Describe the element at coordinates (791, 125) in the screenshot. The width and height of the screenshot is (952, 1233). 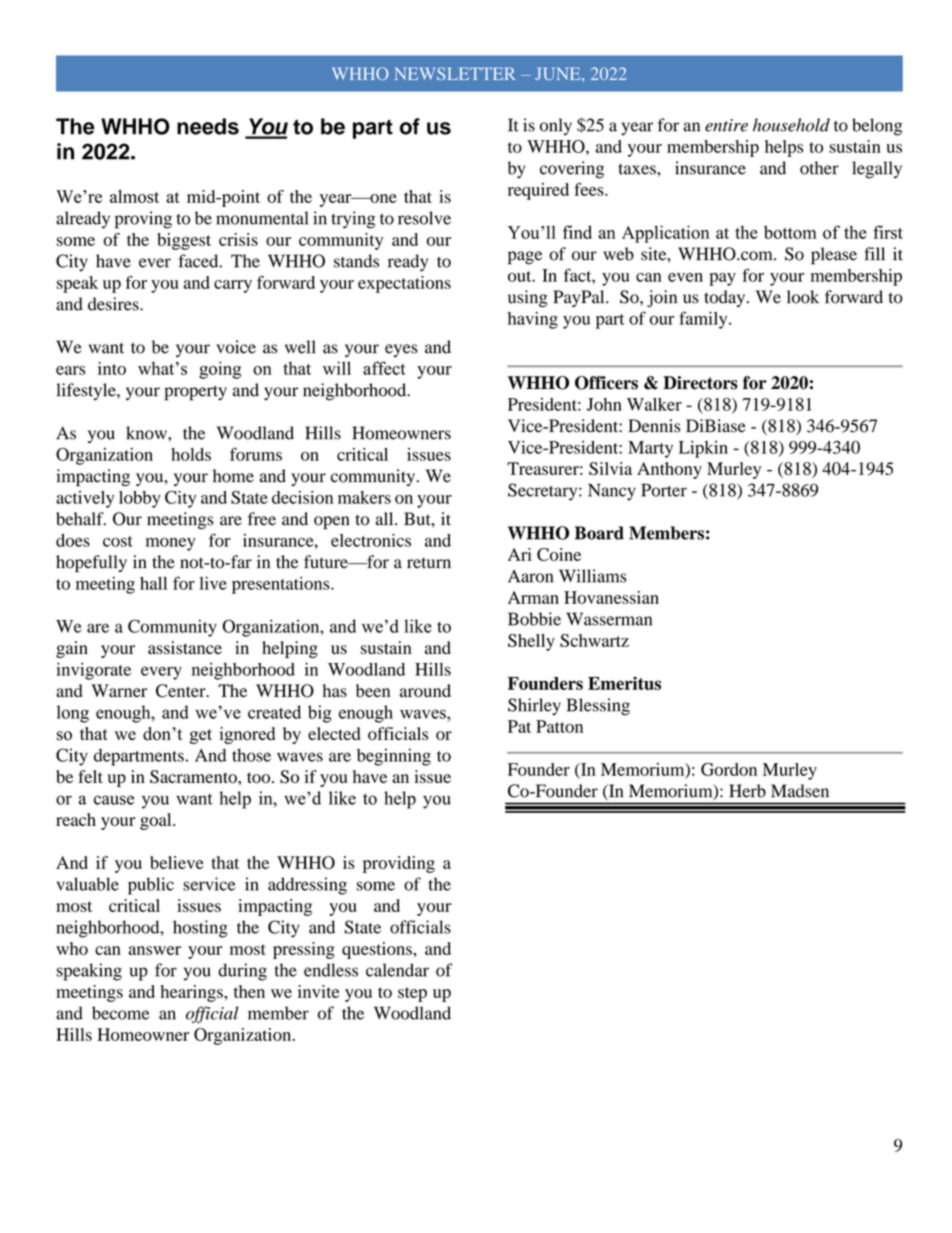
I see `household` at that location.
